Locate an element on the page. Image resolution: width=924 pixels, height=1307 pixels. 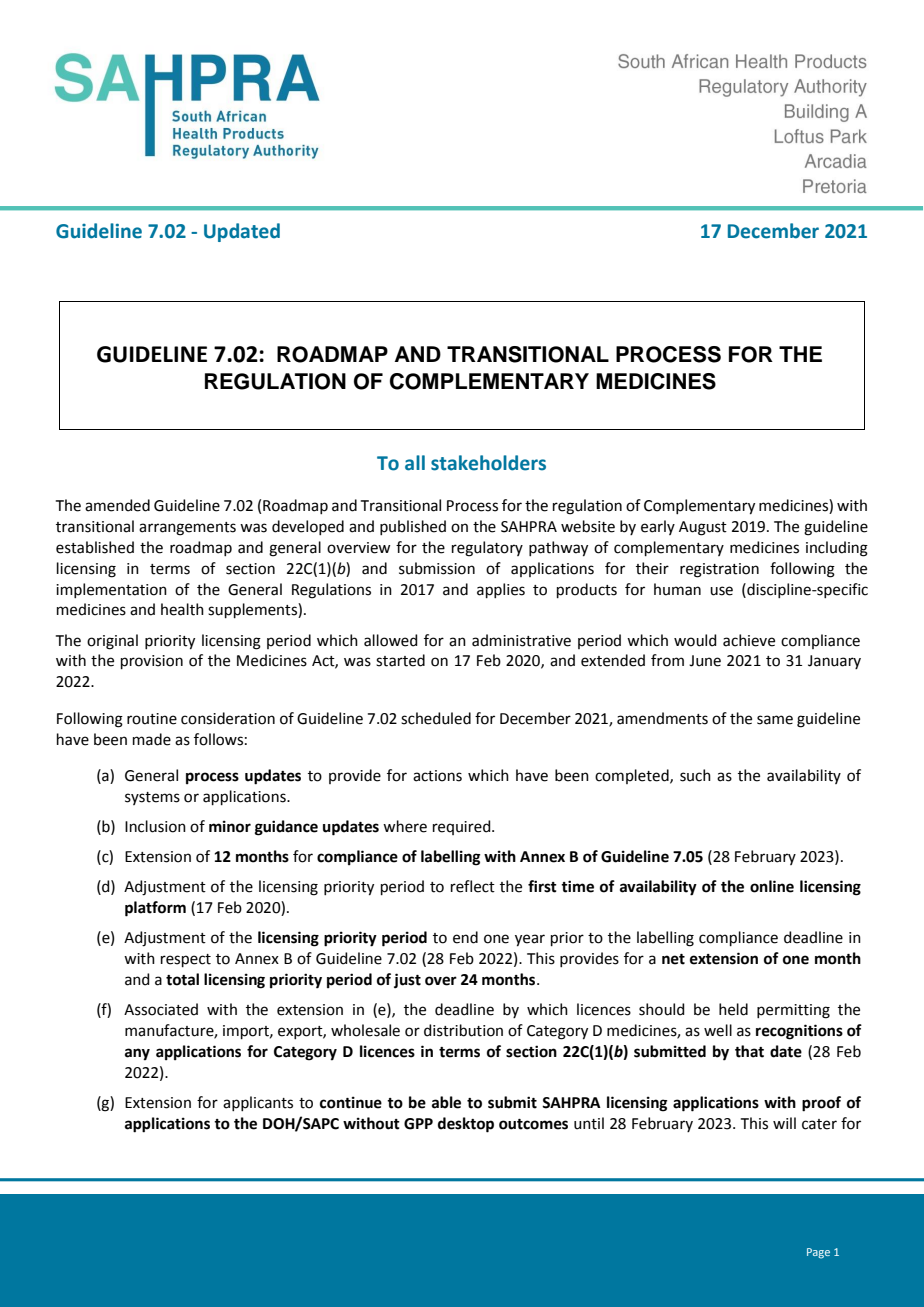
online is located at coordinates (772, 886).
